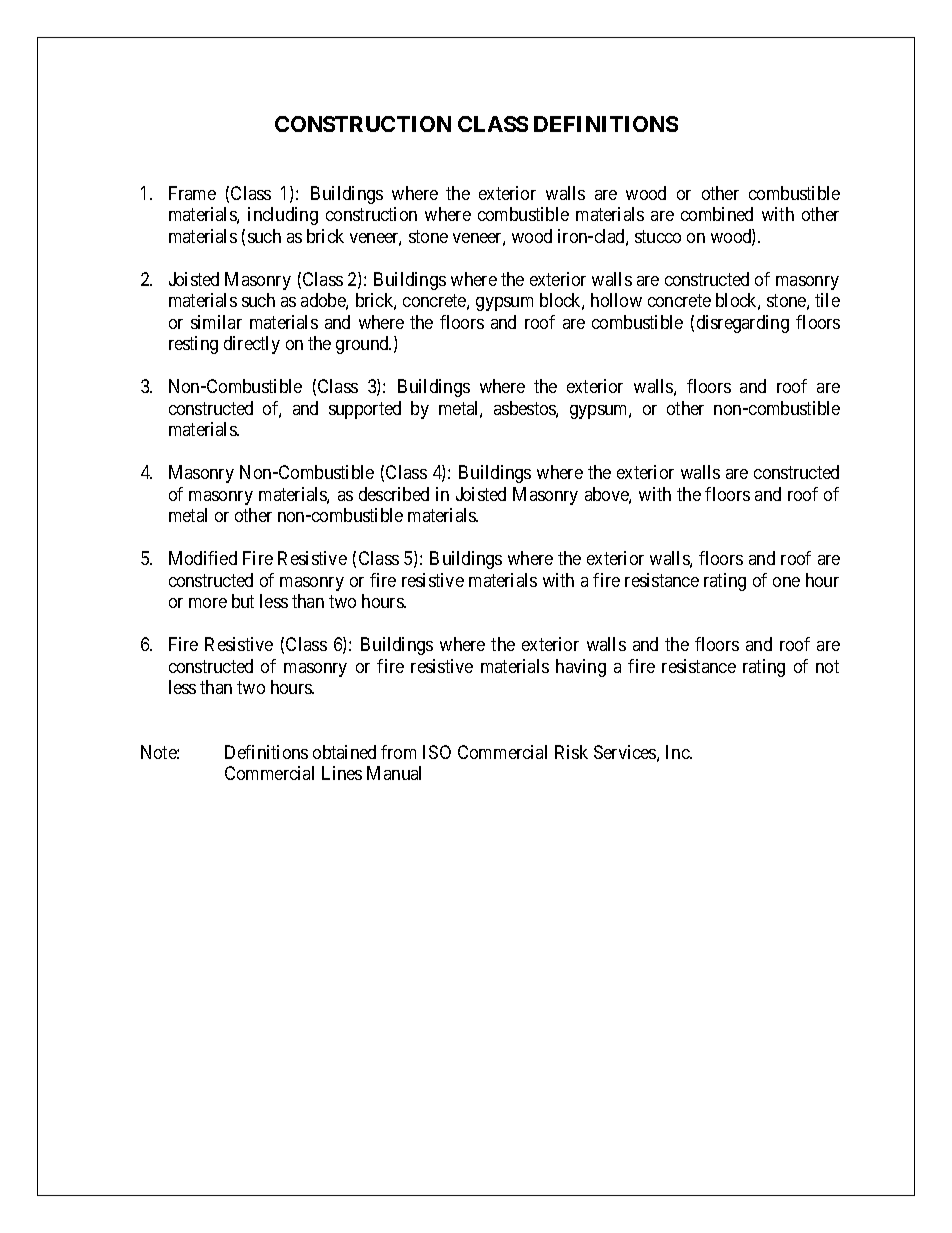 The image size is (952, 1233). Describe the element at coordinates (571, 752) in the page. I see `Risk` at that location.
